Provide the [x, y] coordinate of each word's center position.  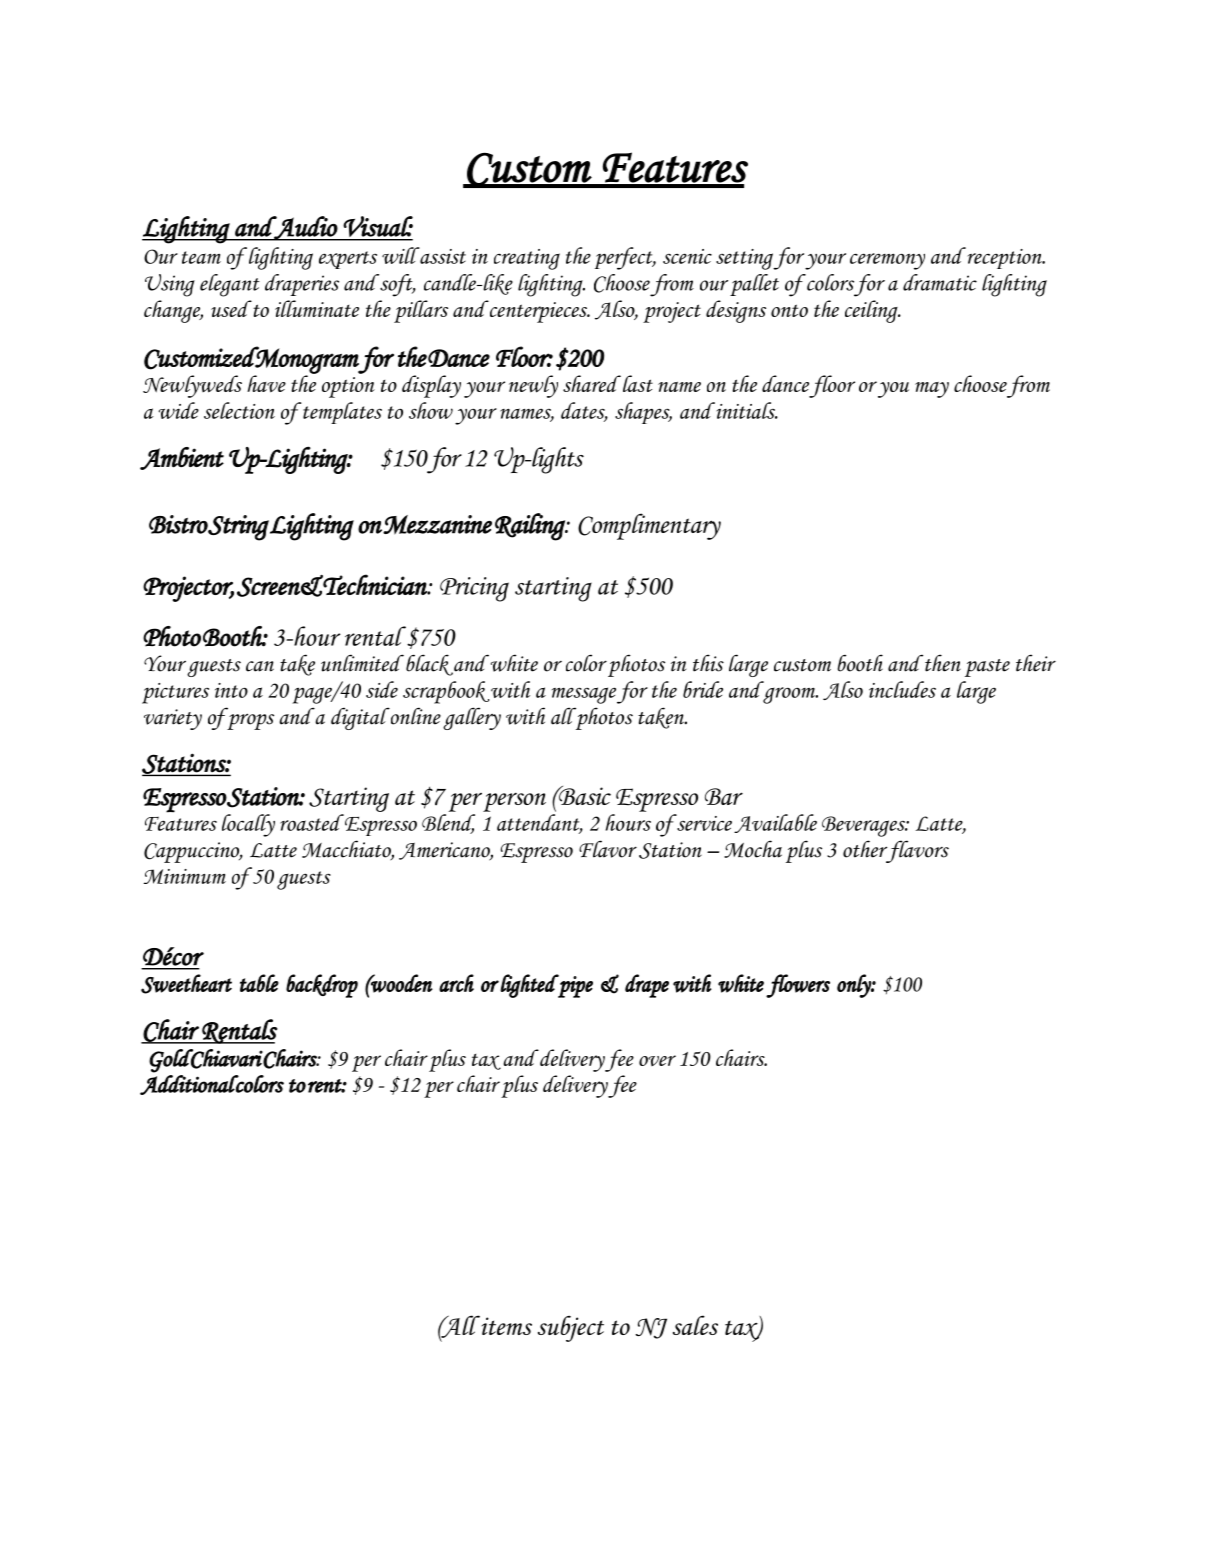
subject [571, 1328]
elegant [230, 285]
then [943, 663]
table [259, 983]
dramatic [940, 282]
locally [248, 825]
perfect [625, 258]
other [865, 849]
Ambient [182, 458]
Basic [584, 795]
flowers [798, 986]
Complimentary [649, 526]
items [505, 1325]
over [657, 1060]
